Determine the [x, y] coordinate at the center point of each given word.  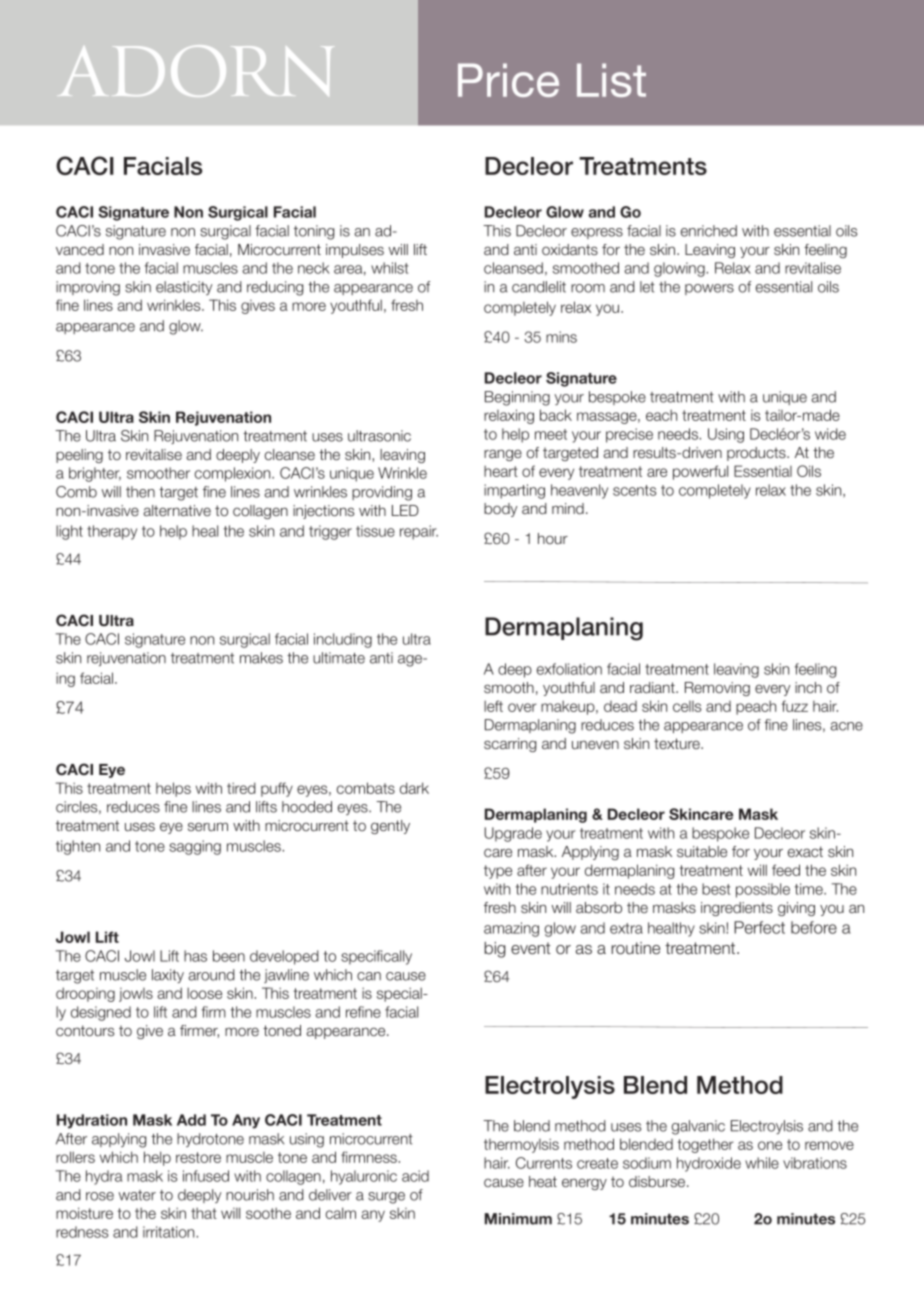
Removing [717, 689]
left [493, 706]
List [611, 80]
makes [261, 658]
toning [314, 232]
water [137, 1195]
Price [508, 80]
